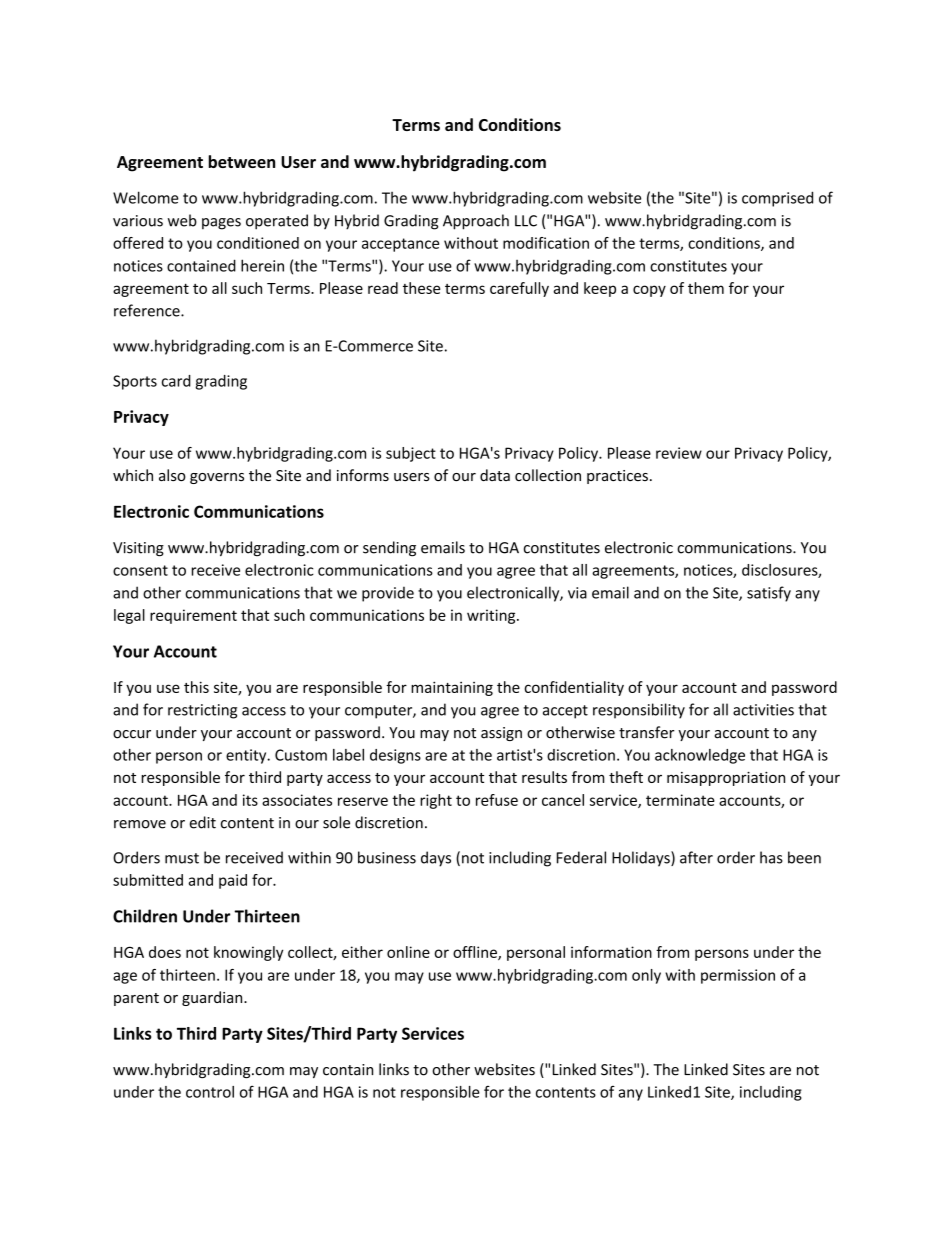 The image size is (952, 1233). Describe the element at coordinates (217, 478) in the document. I see `governs` at that location.
